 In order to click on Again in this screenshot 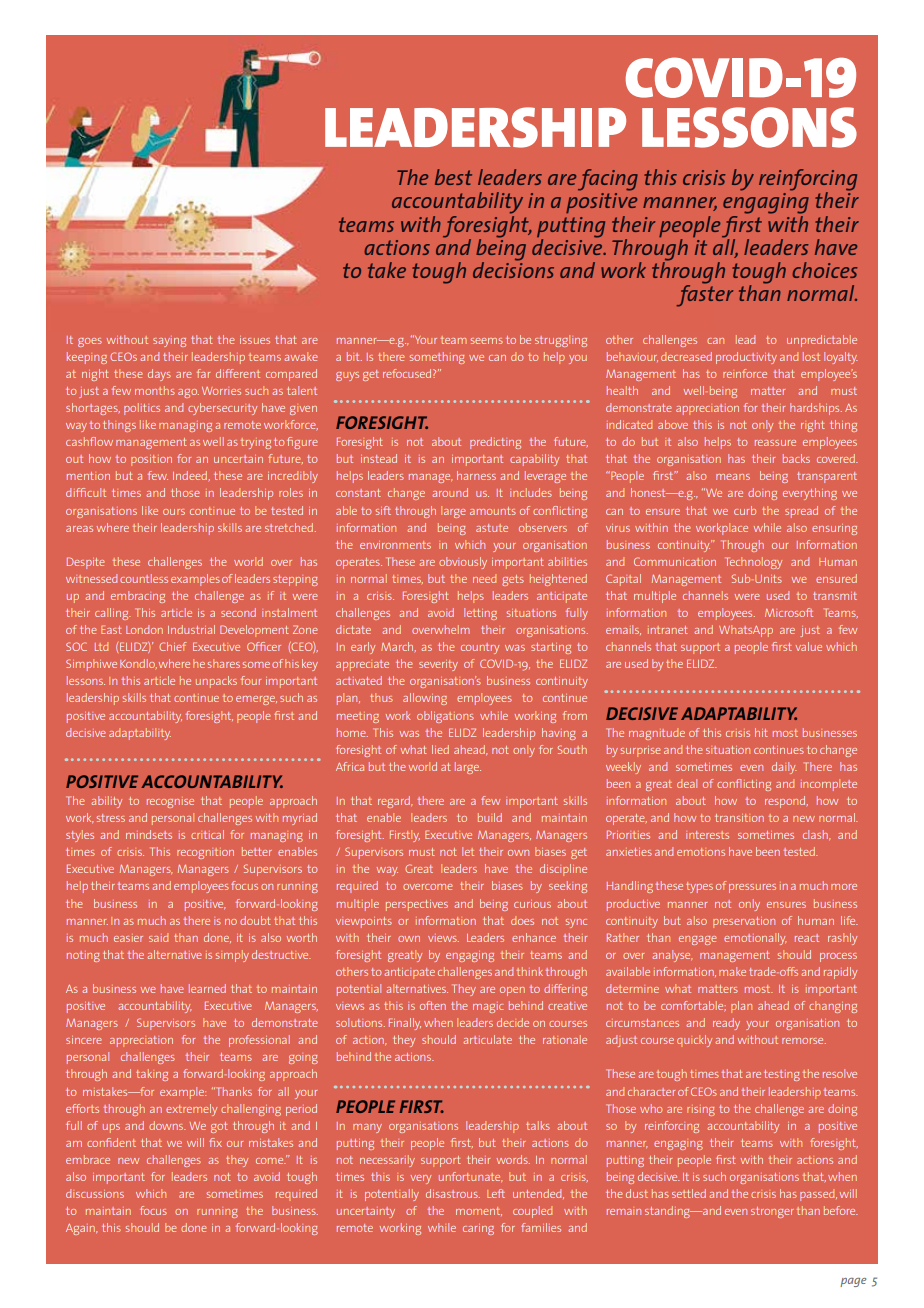, I will do `click(81, 1229)`.
